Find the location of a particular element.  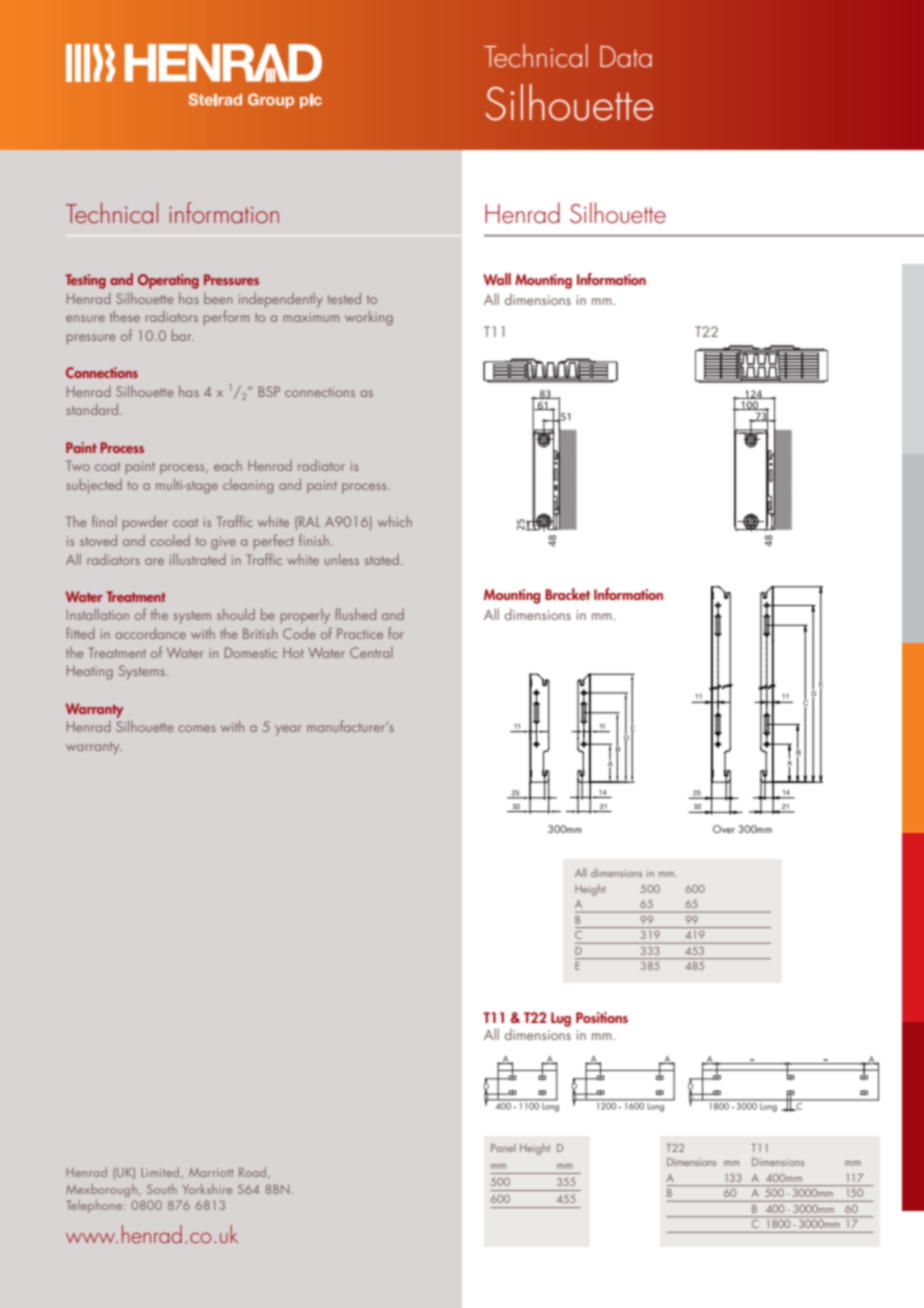

tested is located at coordinates (344, 298).
